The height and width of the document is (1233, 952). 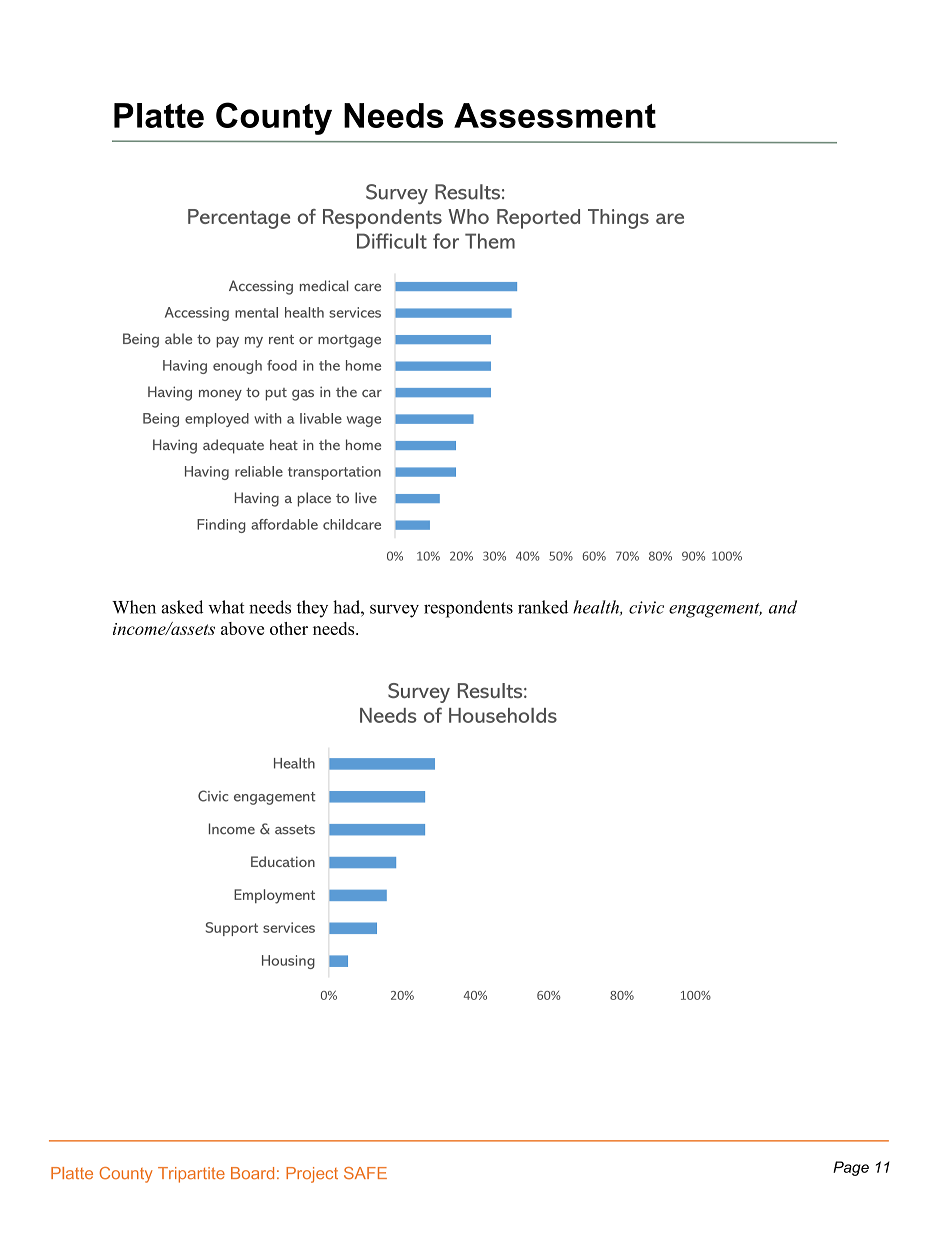 I want to click on Them, so click(x=490, y=241).
